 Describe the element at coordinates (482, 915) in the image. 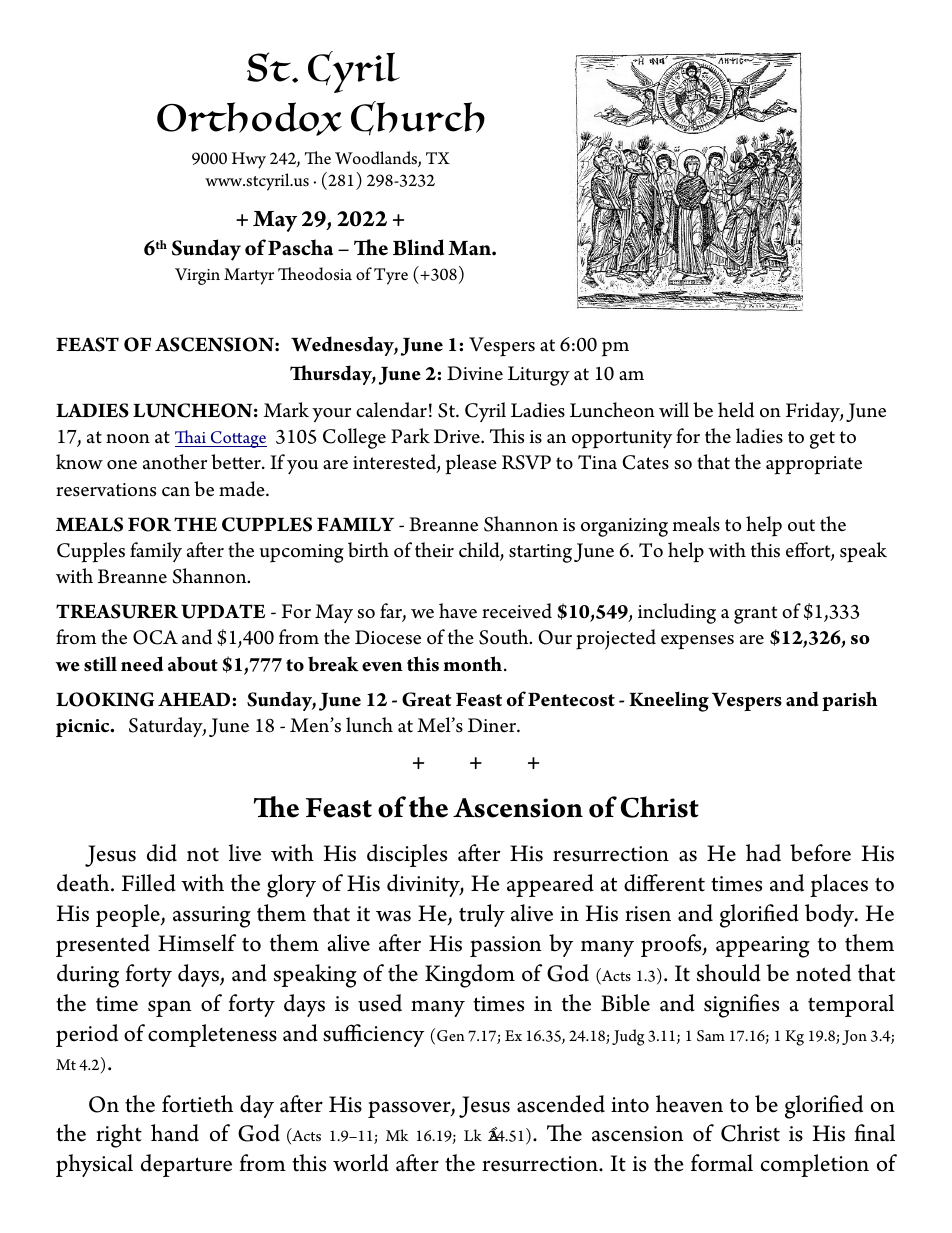

I see `truly` at that location.
